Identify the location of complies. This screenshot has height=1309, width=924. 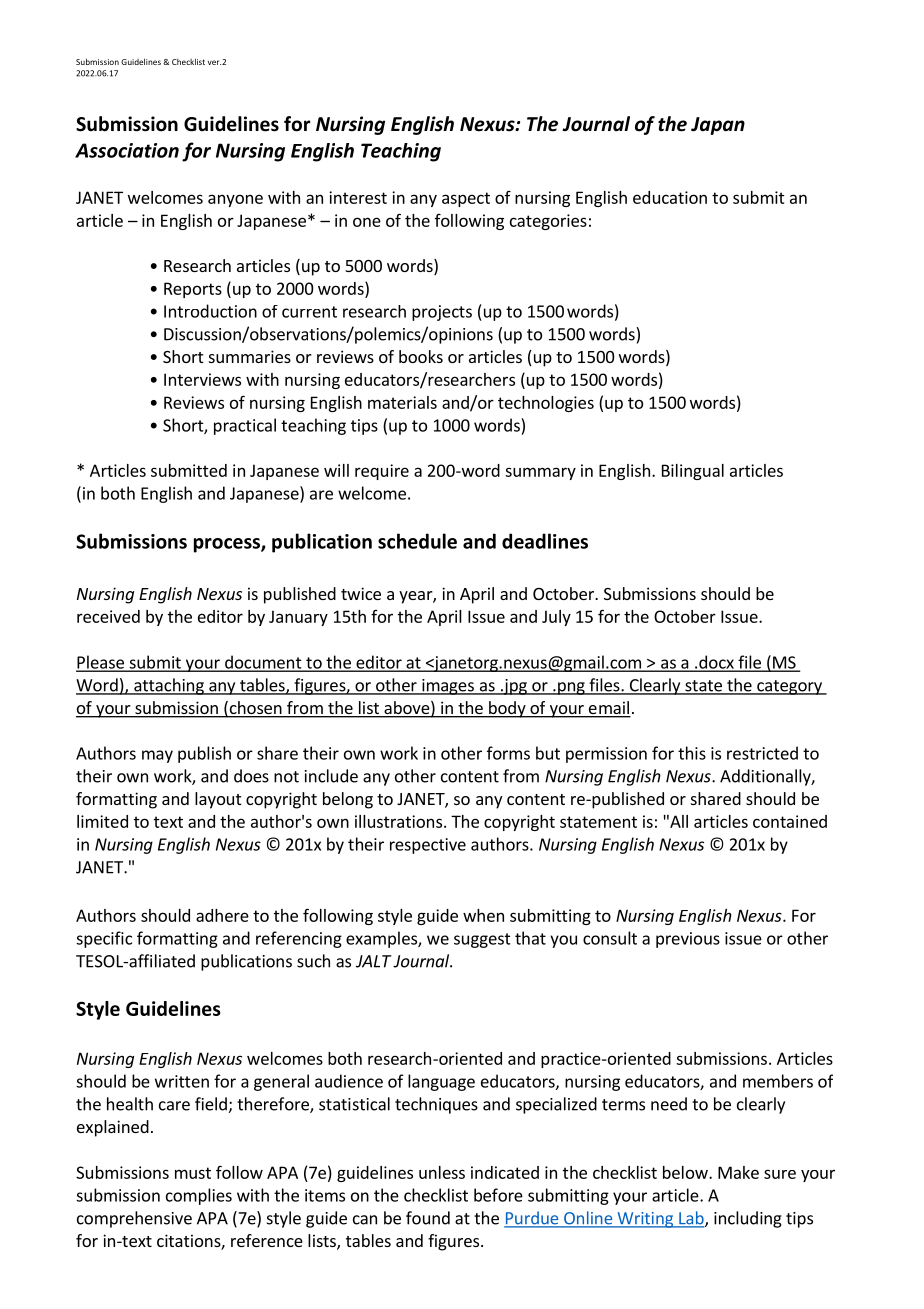
(199, 1196).
